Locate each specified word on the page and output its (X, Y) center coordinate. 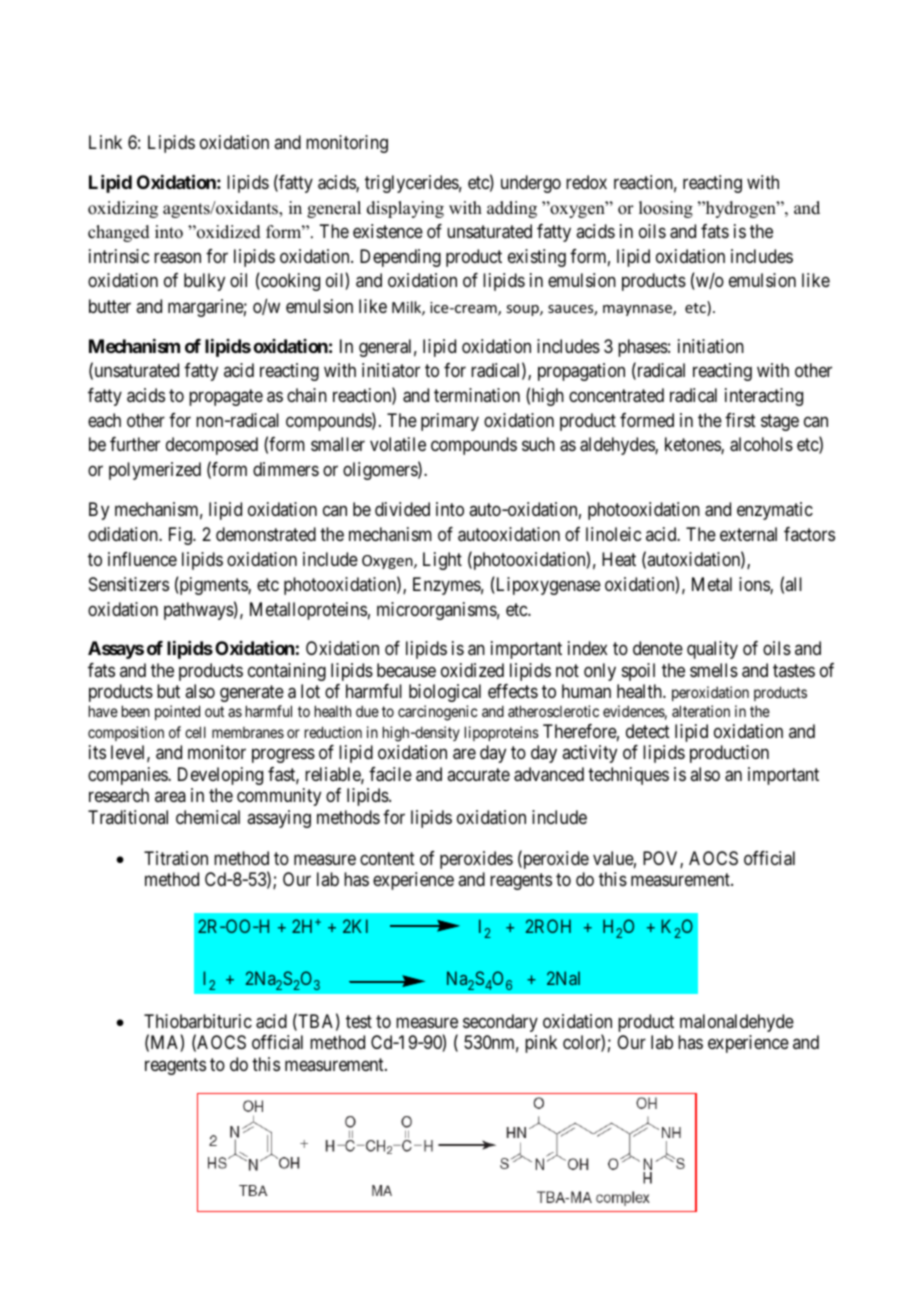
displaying (405, 209)
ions (755, 585)
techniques (628, 776)
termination (477, 395)
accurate (478, 774)
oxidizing (123, 209)
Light (442, 561)
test (359, 1021)
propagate (226, 397)
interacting (764, 397)
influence (142, 559)
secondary (500, 1023)
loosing (666, 209)
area (170, 796)
